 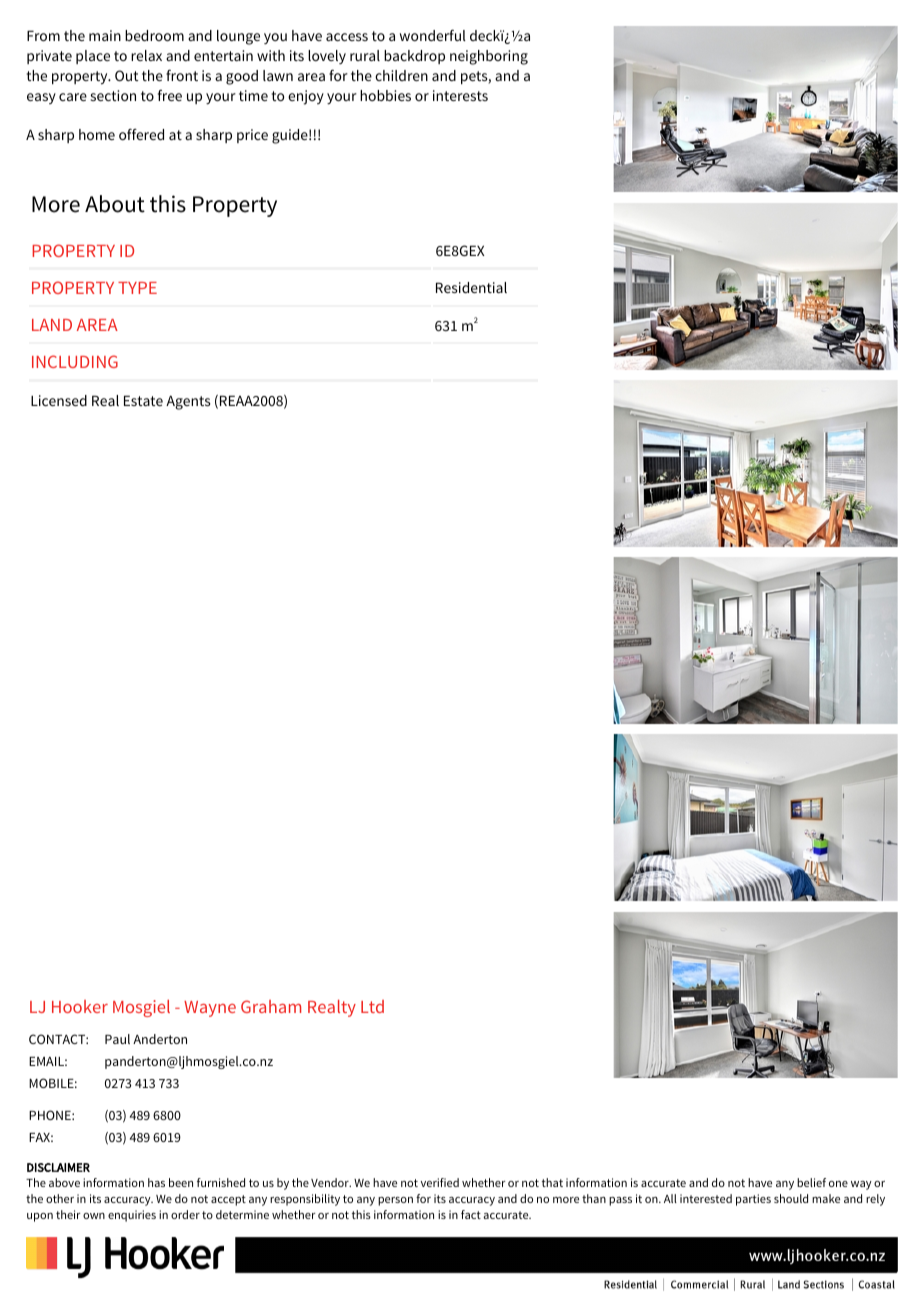 What do you see at coordinates (188, 402) in the screenshot?
I see `Agents` at bounding box center [188, 402].
